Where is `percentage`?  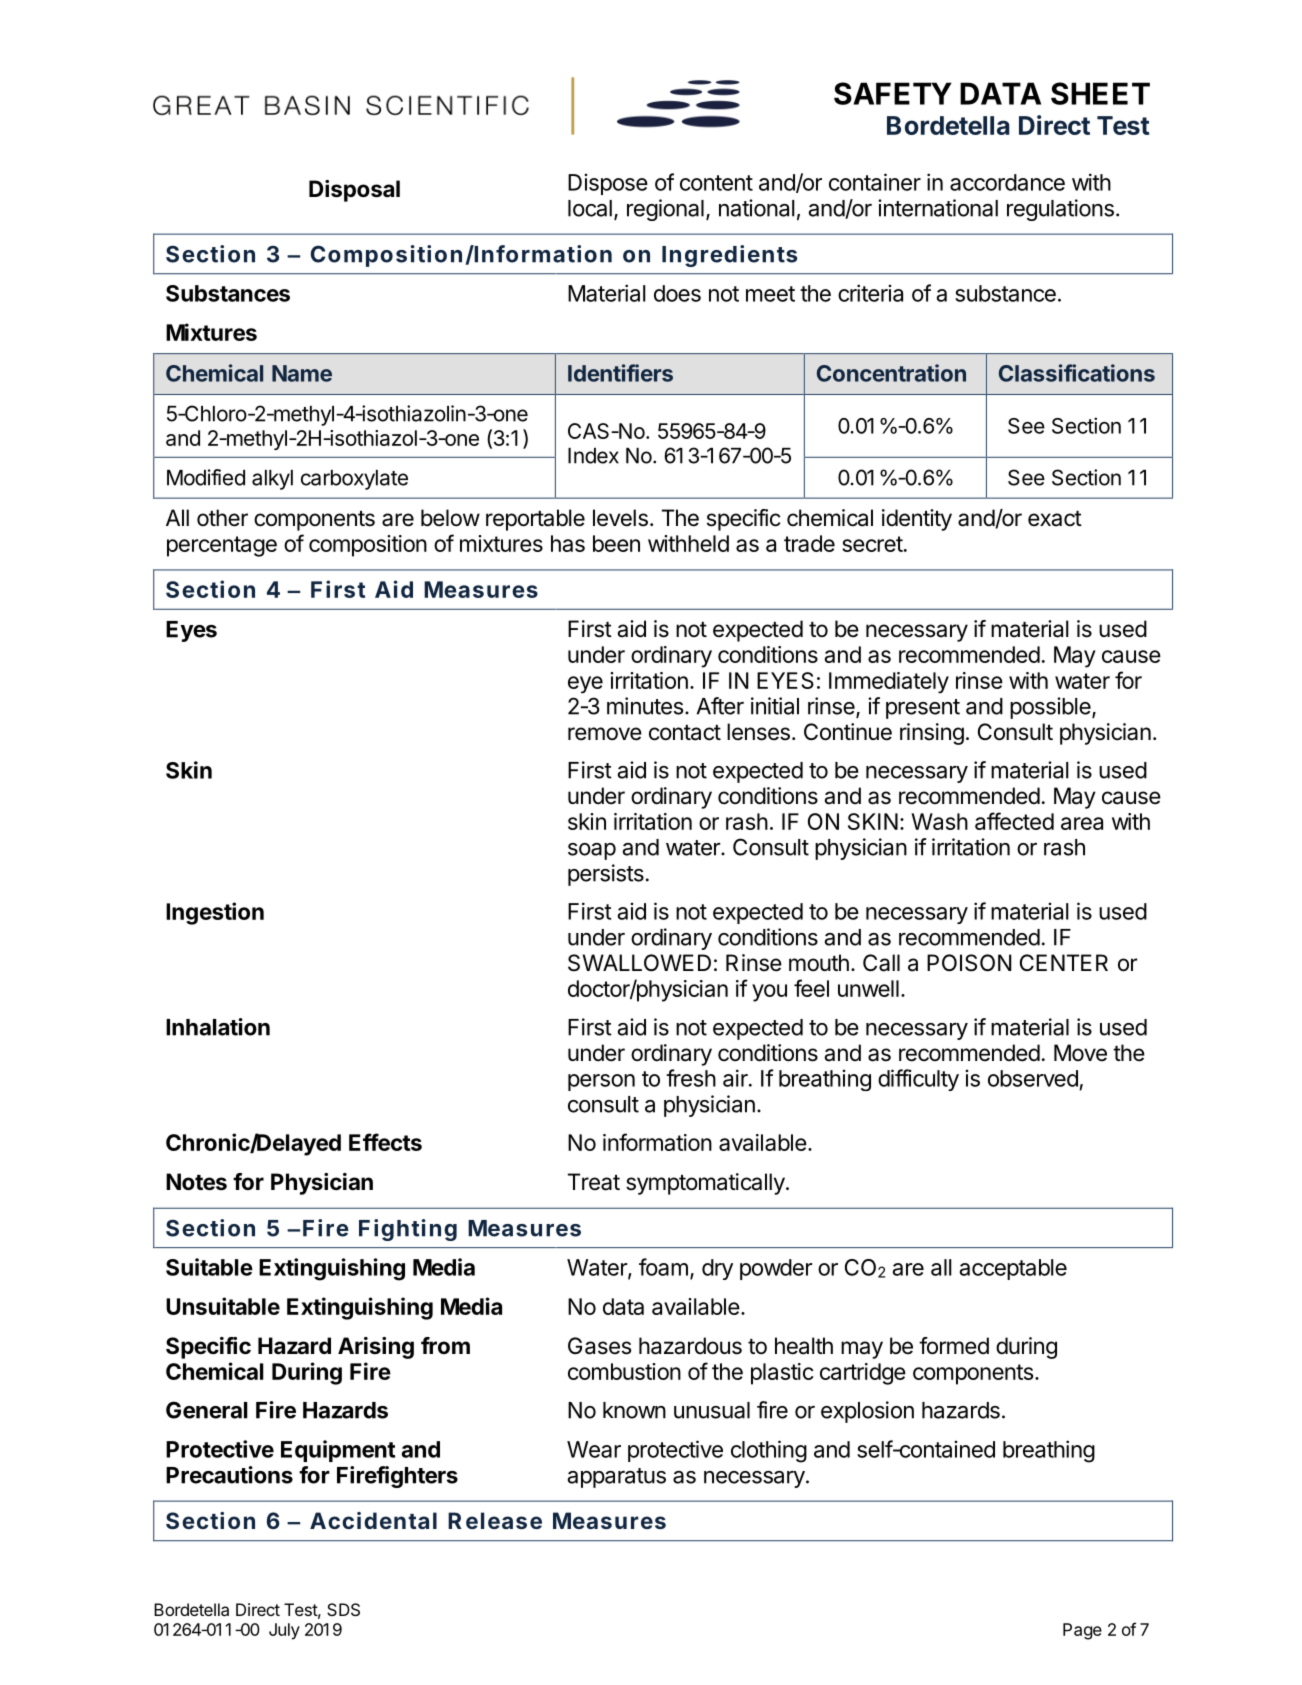
percentage is located at coordinates (222, 546).
